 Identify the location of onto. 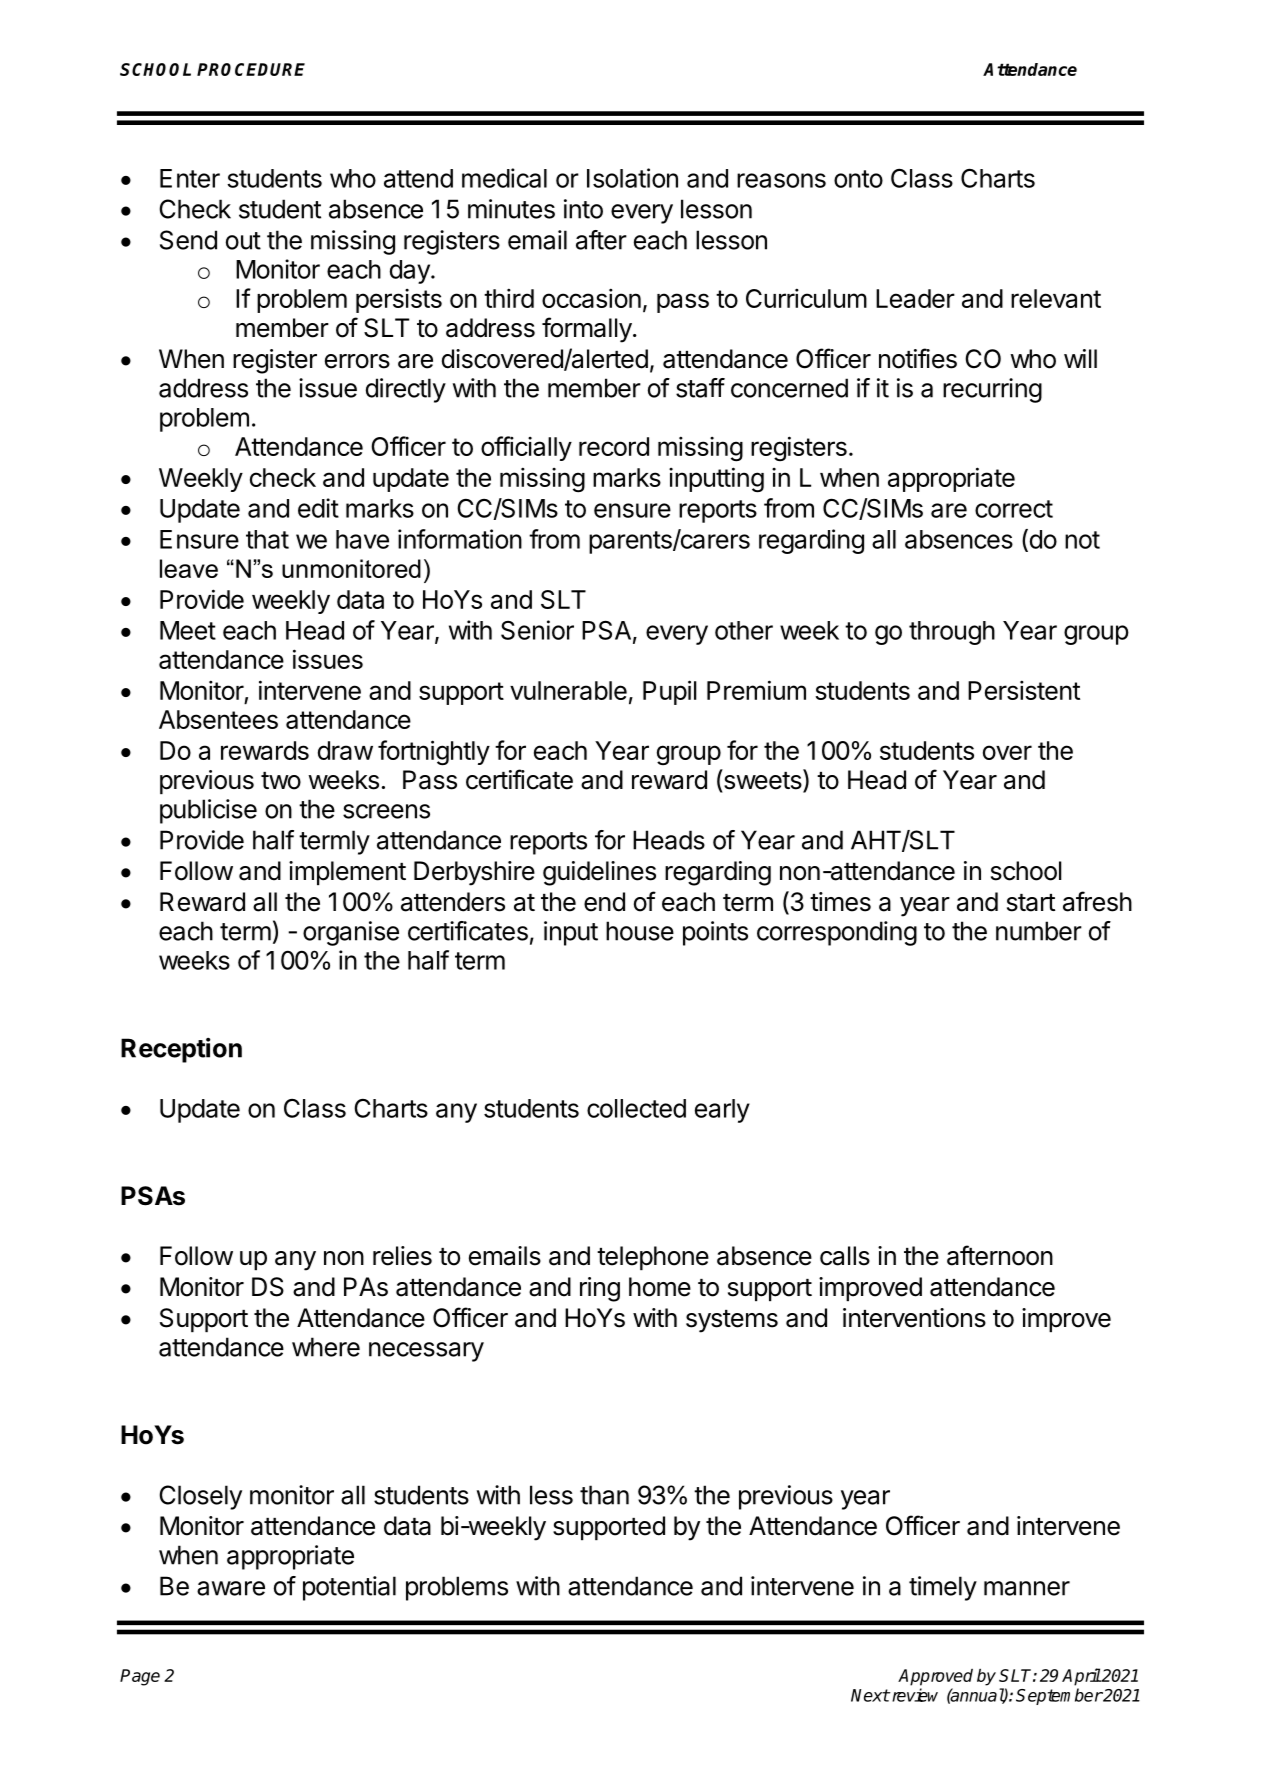
(858, 179).
